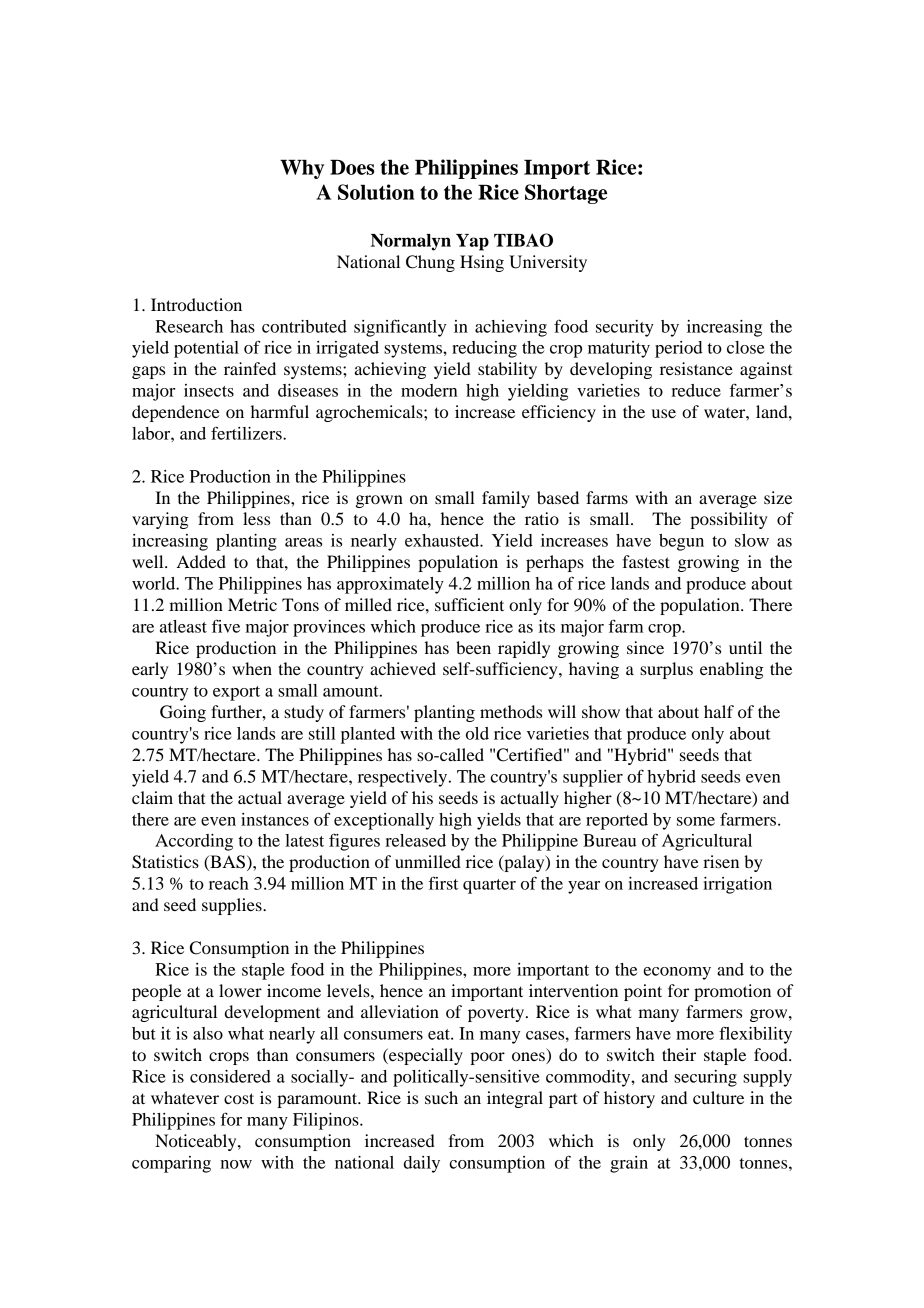  I want to click on such, so click(441, 1097).
